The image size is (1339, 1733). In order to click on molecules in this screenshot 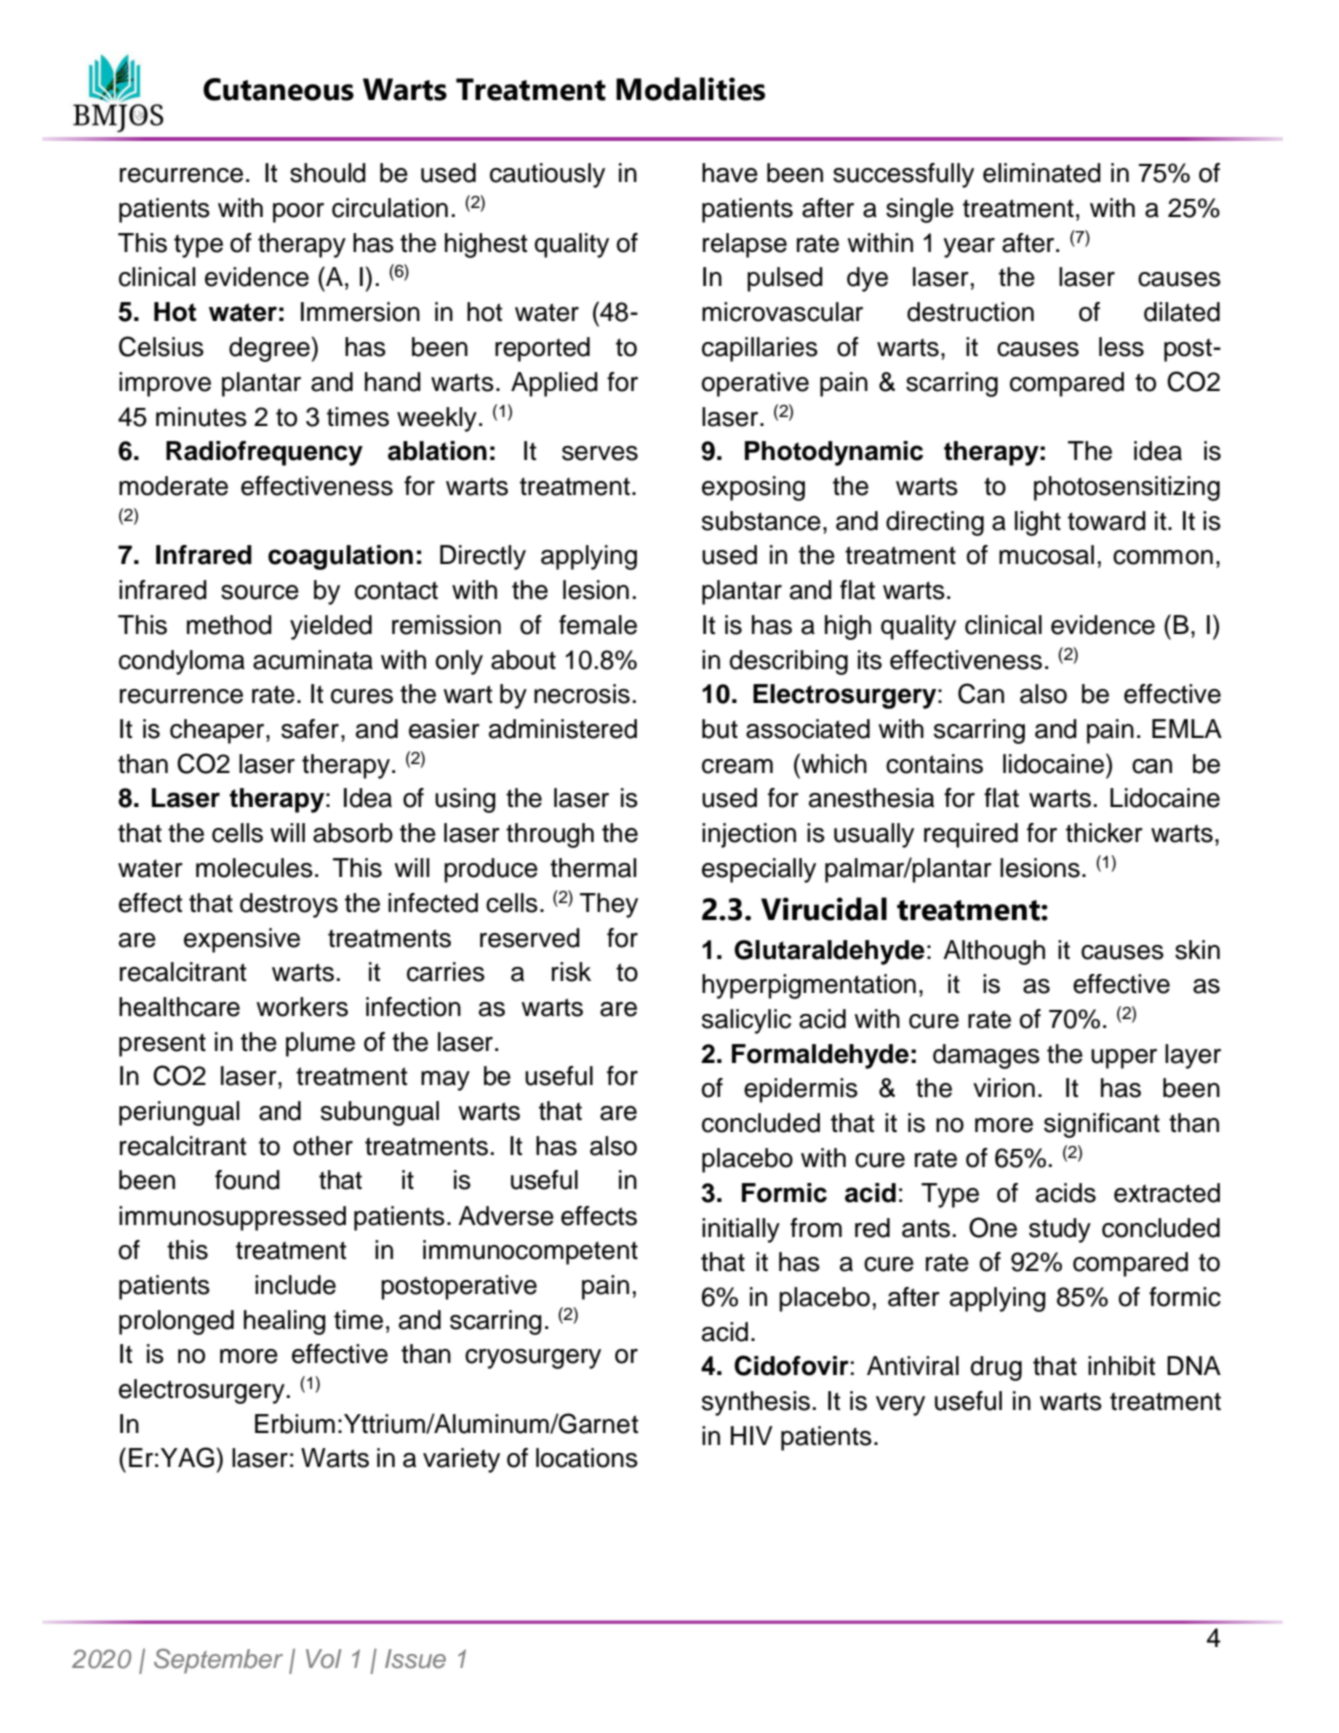, I will do `click(254, 868)`.
